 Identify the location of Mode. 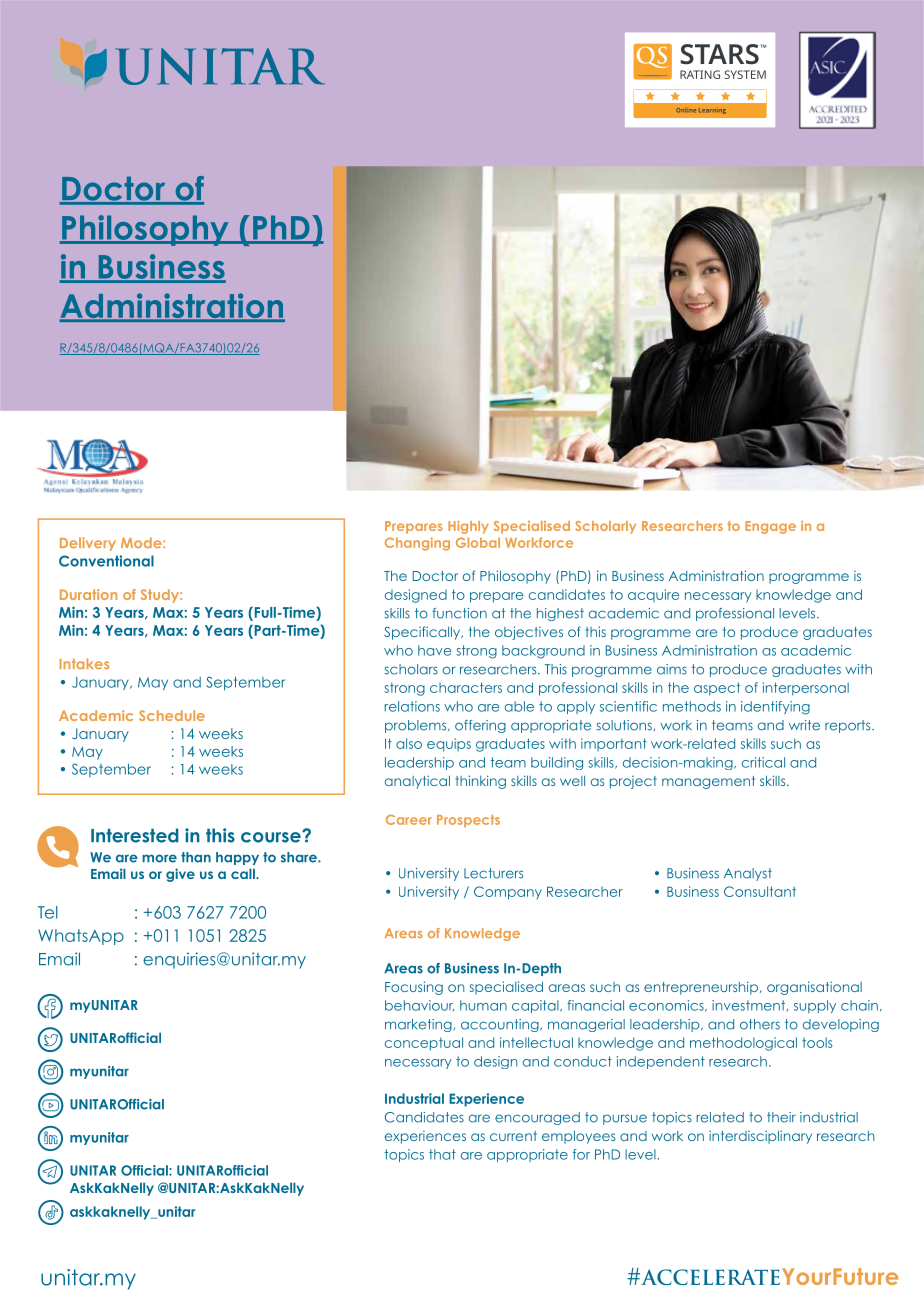
(142, 542).
